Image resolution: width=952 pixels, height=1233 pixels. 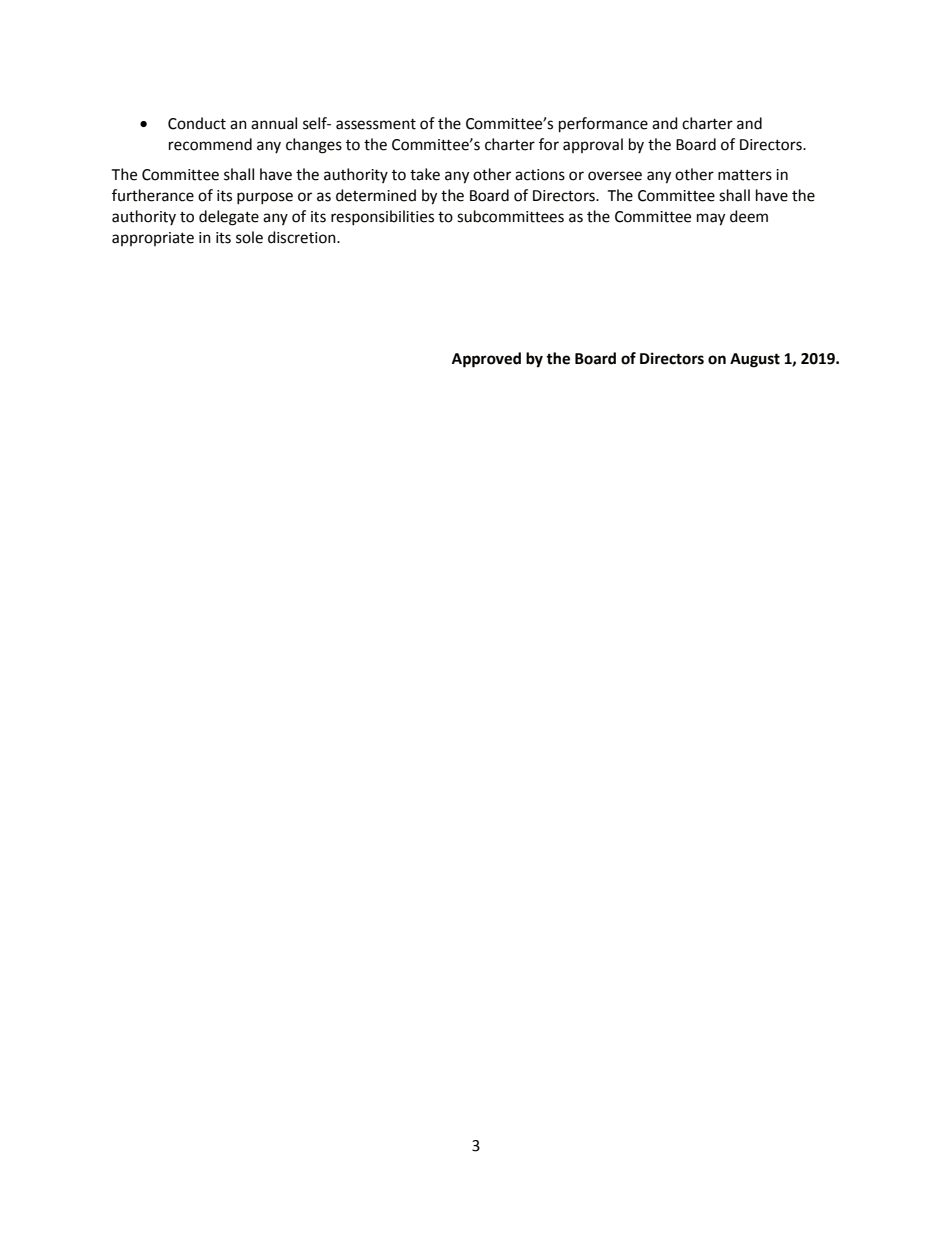 What do you see at coordinates (249, 237) in the screenshot?
I see `sole` at bounding box center [249, 237].
